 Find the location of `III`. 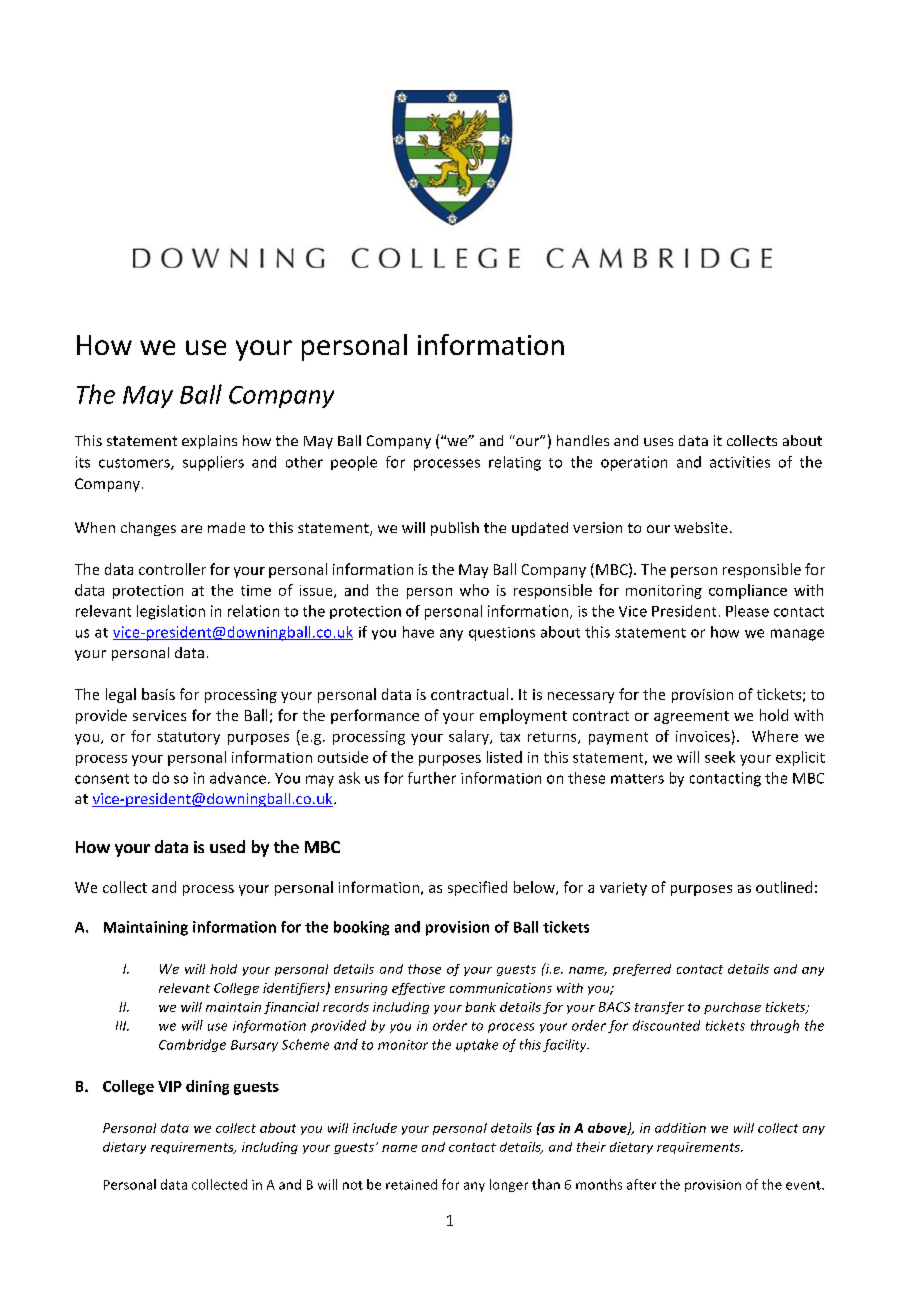

III is located at coordinates (122, 1026).
